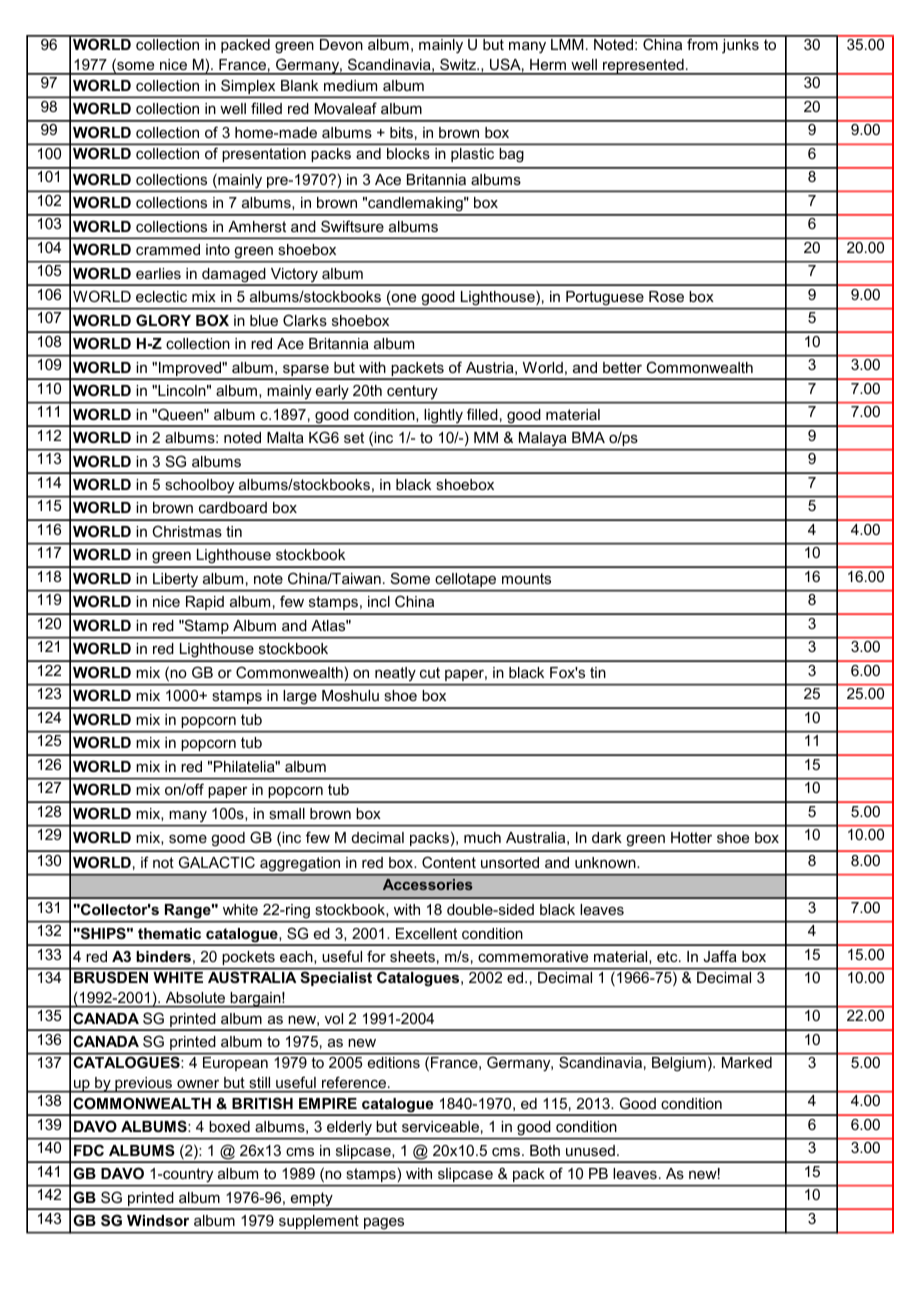 This screenshot has width=924, height=1308. I want to click on cut, so click(430, 672).
